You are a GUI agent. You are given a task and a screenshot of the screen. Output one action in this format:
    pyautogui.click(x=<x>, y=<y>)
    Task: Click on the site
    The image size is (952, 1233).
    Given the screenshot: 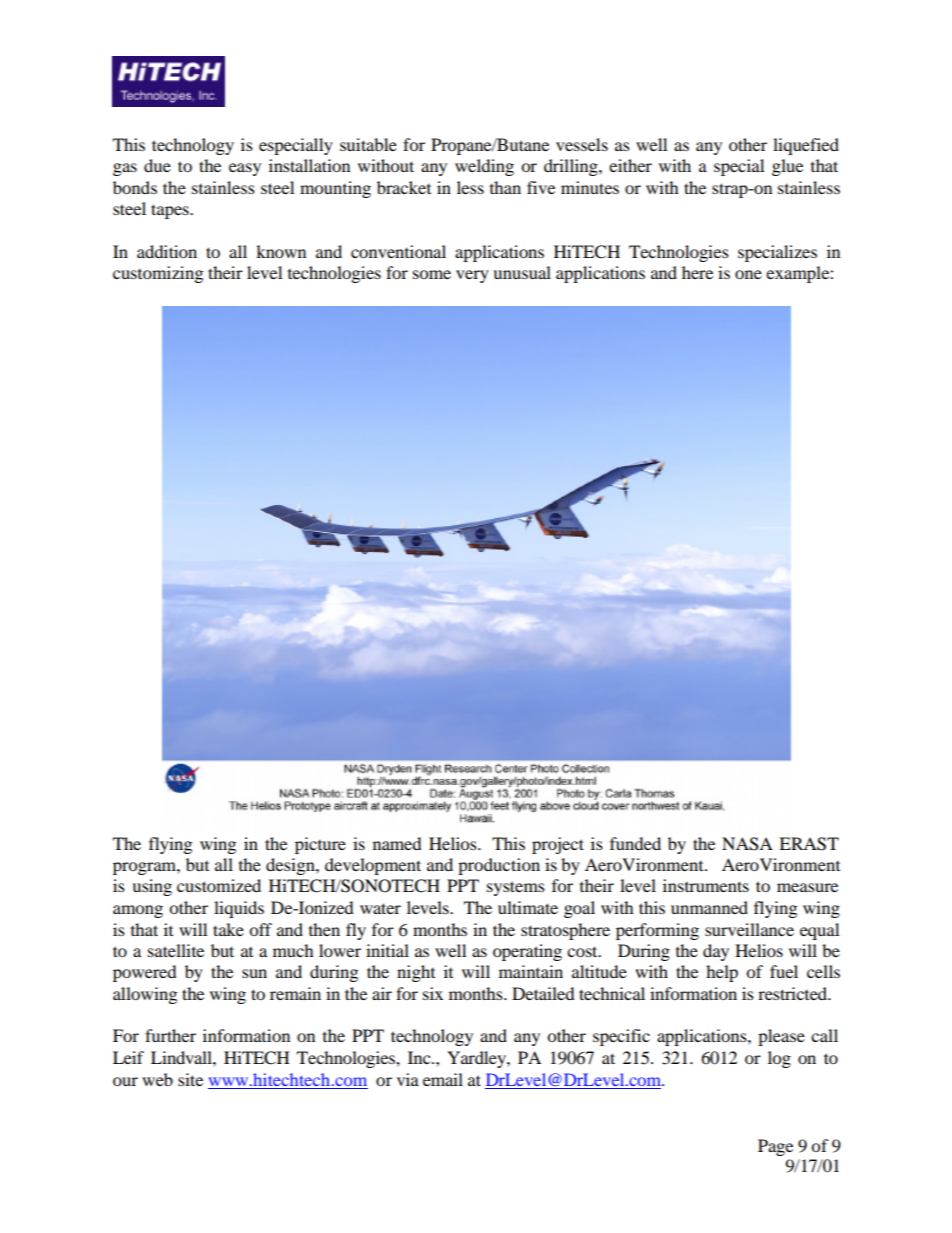 What is the action you would take?
    pyautogui.click(x=190, y=1079)
